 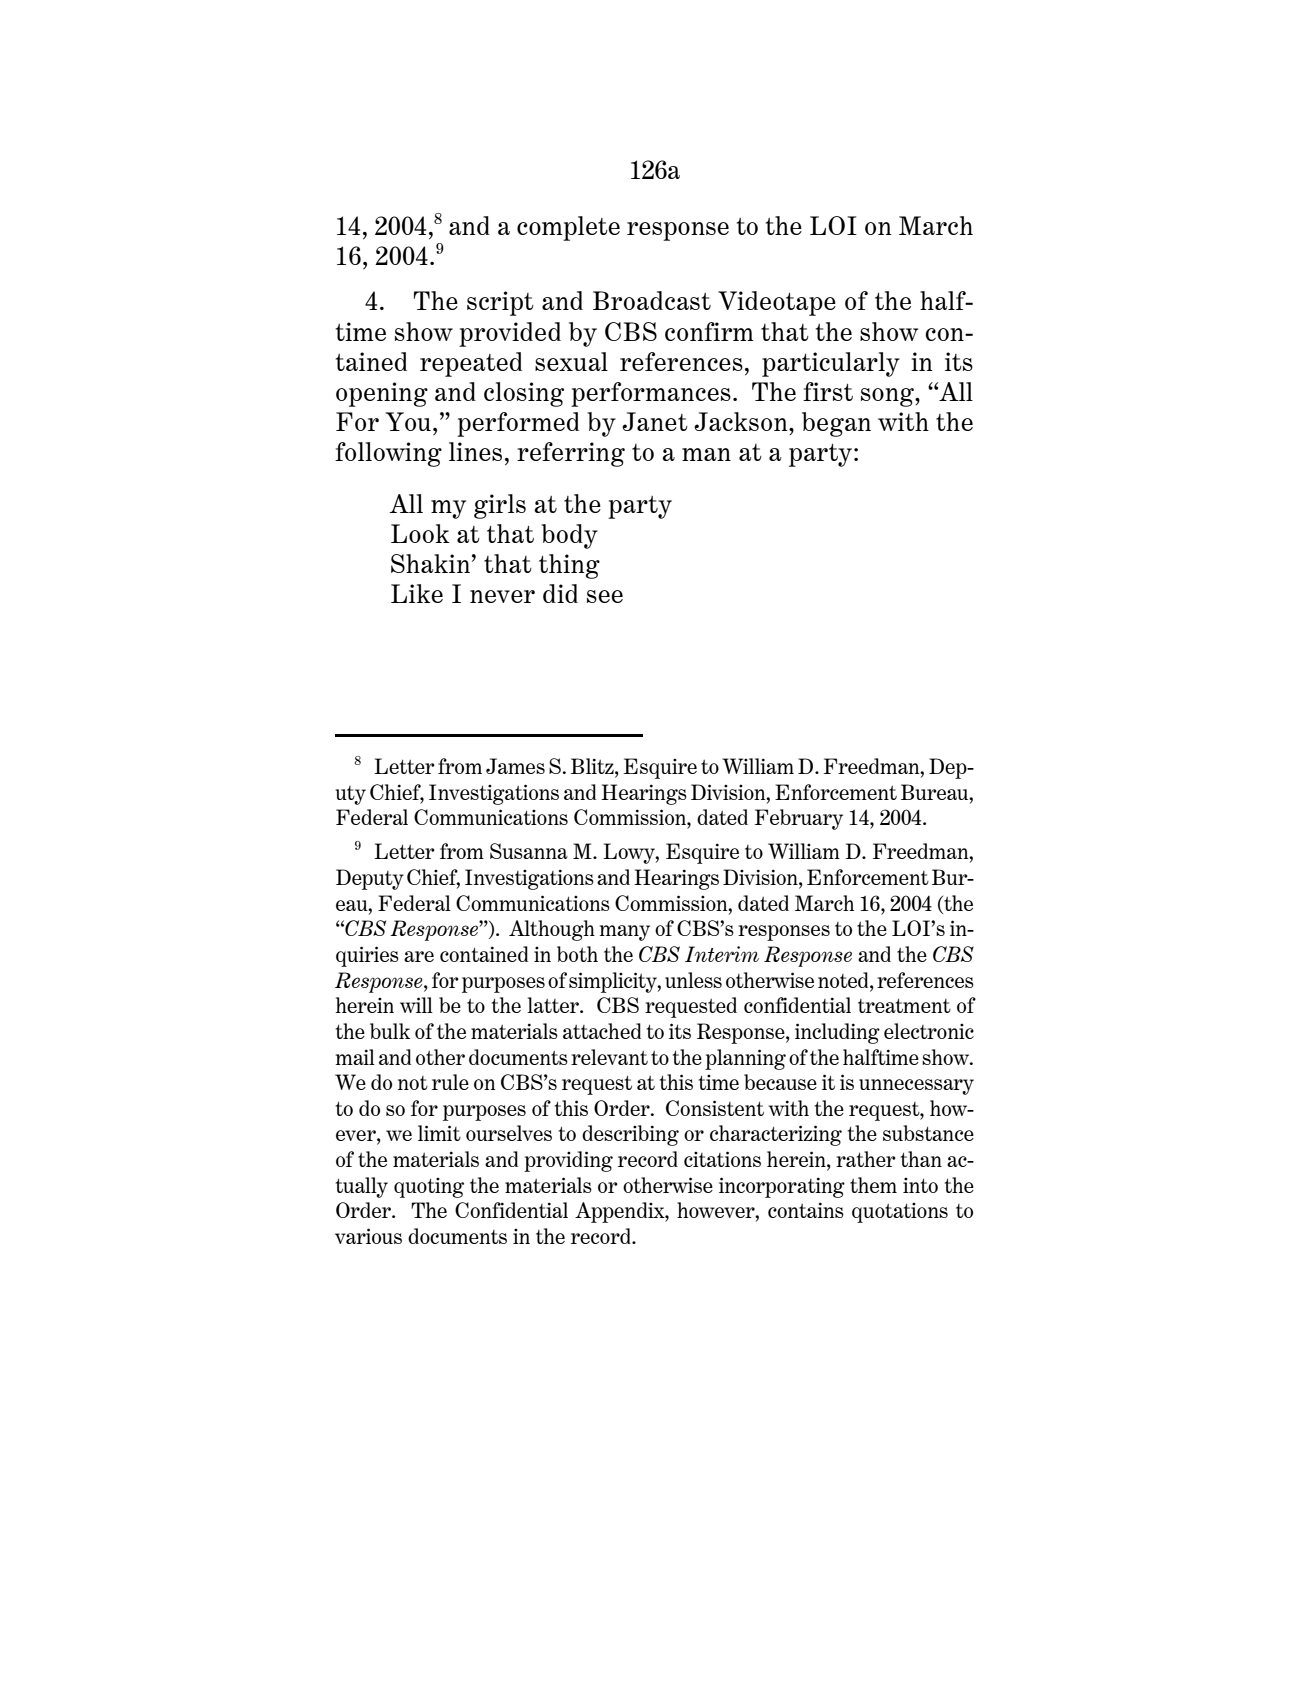 I want to click on many, so click(x=625, y=933).
